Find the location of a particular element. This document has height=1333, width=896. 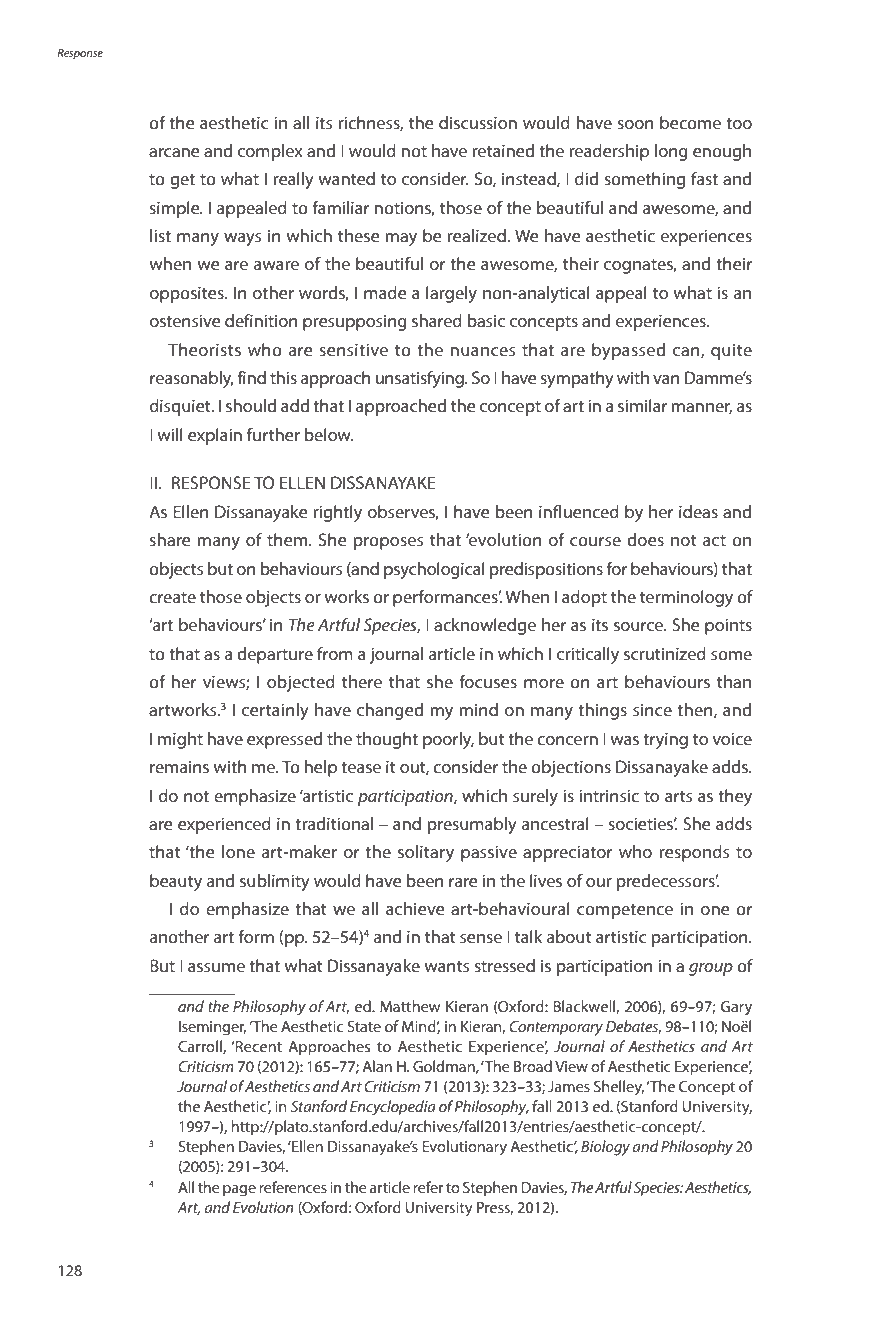

proposes is located at coordinates (389, 543).
